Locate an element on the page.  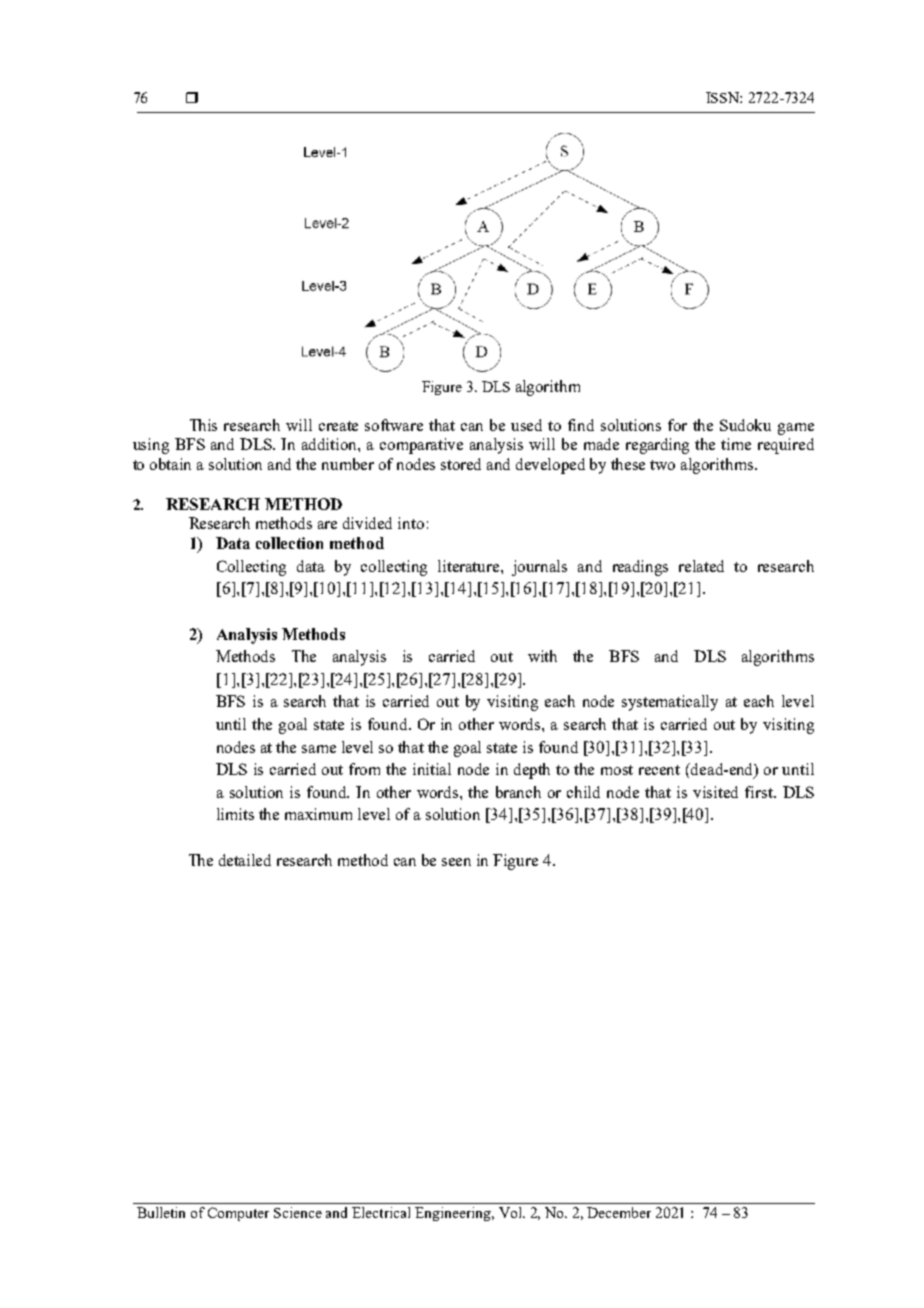
with is located at coordinates (542, 656).
